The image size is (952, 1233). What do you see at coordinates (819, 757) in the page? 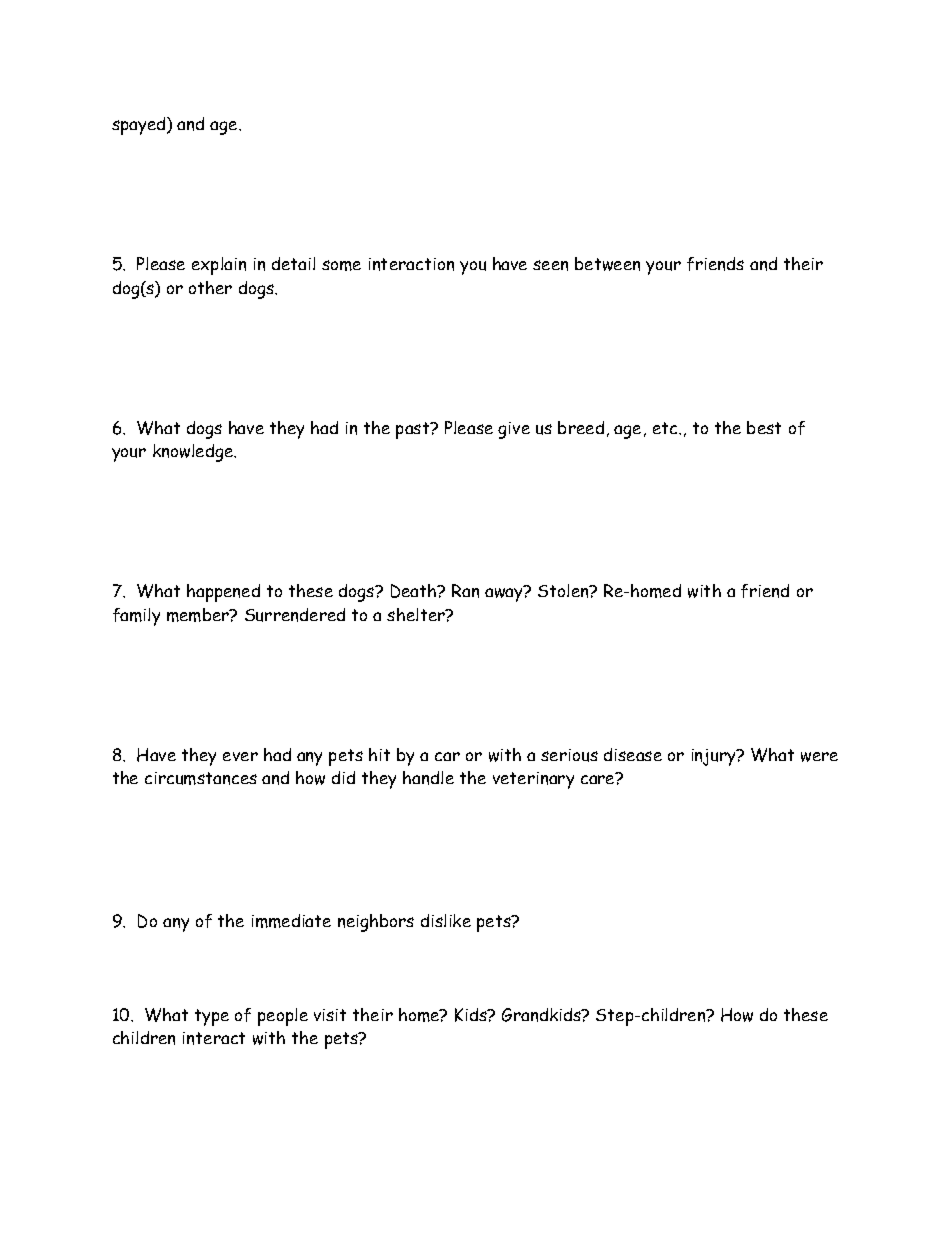
I see `were` at bounding box center [819, 757].
